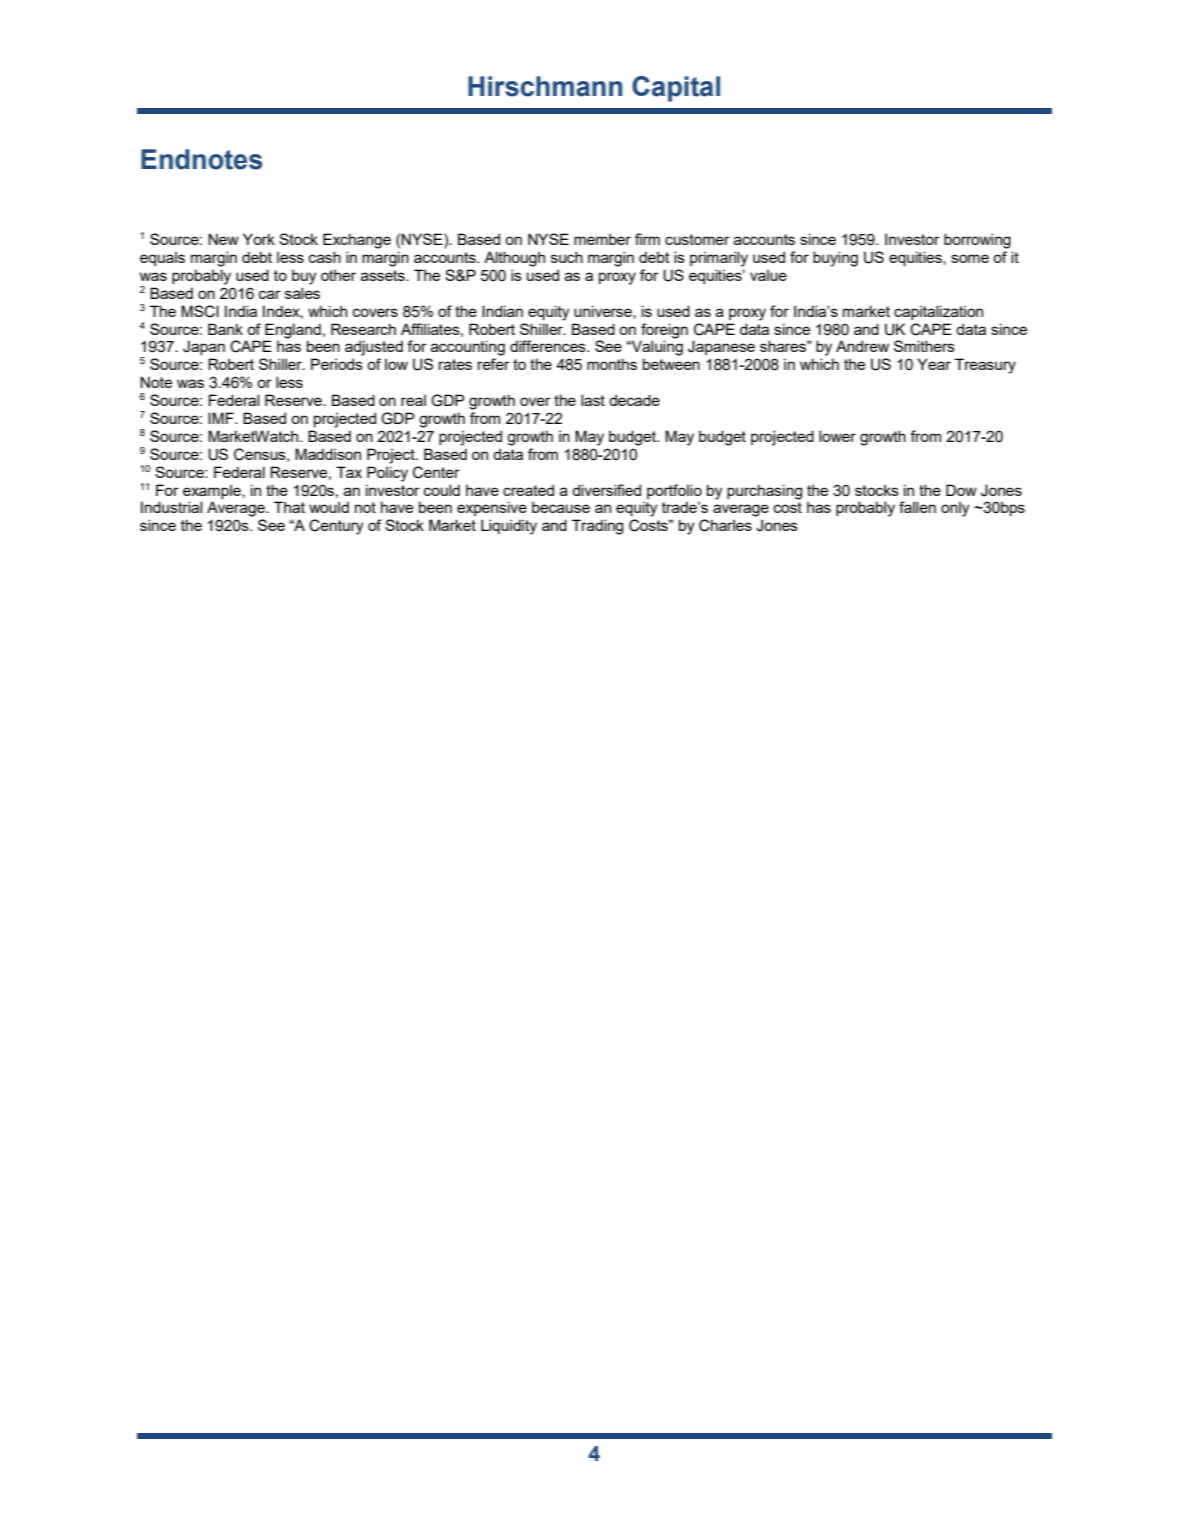 The height and width of the screenshot is (1539, 1189). I want to click on Periods, so click(337, 364).
